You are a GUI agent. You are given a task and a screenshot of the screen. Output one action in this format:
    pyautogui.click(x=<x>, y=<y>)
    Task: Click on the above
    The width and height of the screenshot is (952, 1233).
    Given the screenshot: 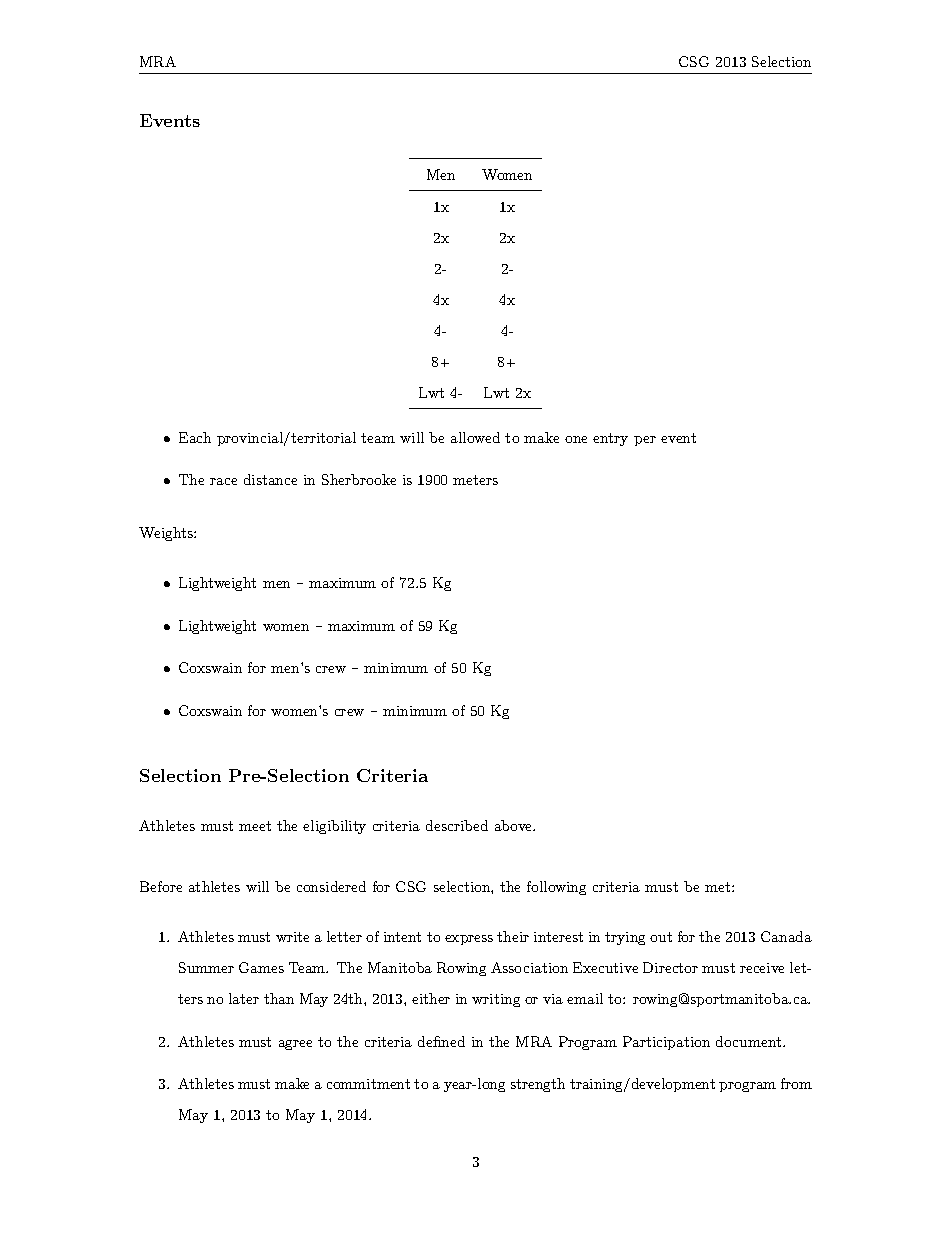 What is the action you would take?
    pyautogui.click(x=515, y=825)
